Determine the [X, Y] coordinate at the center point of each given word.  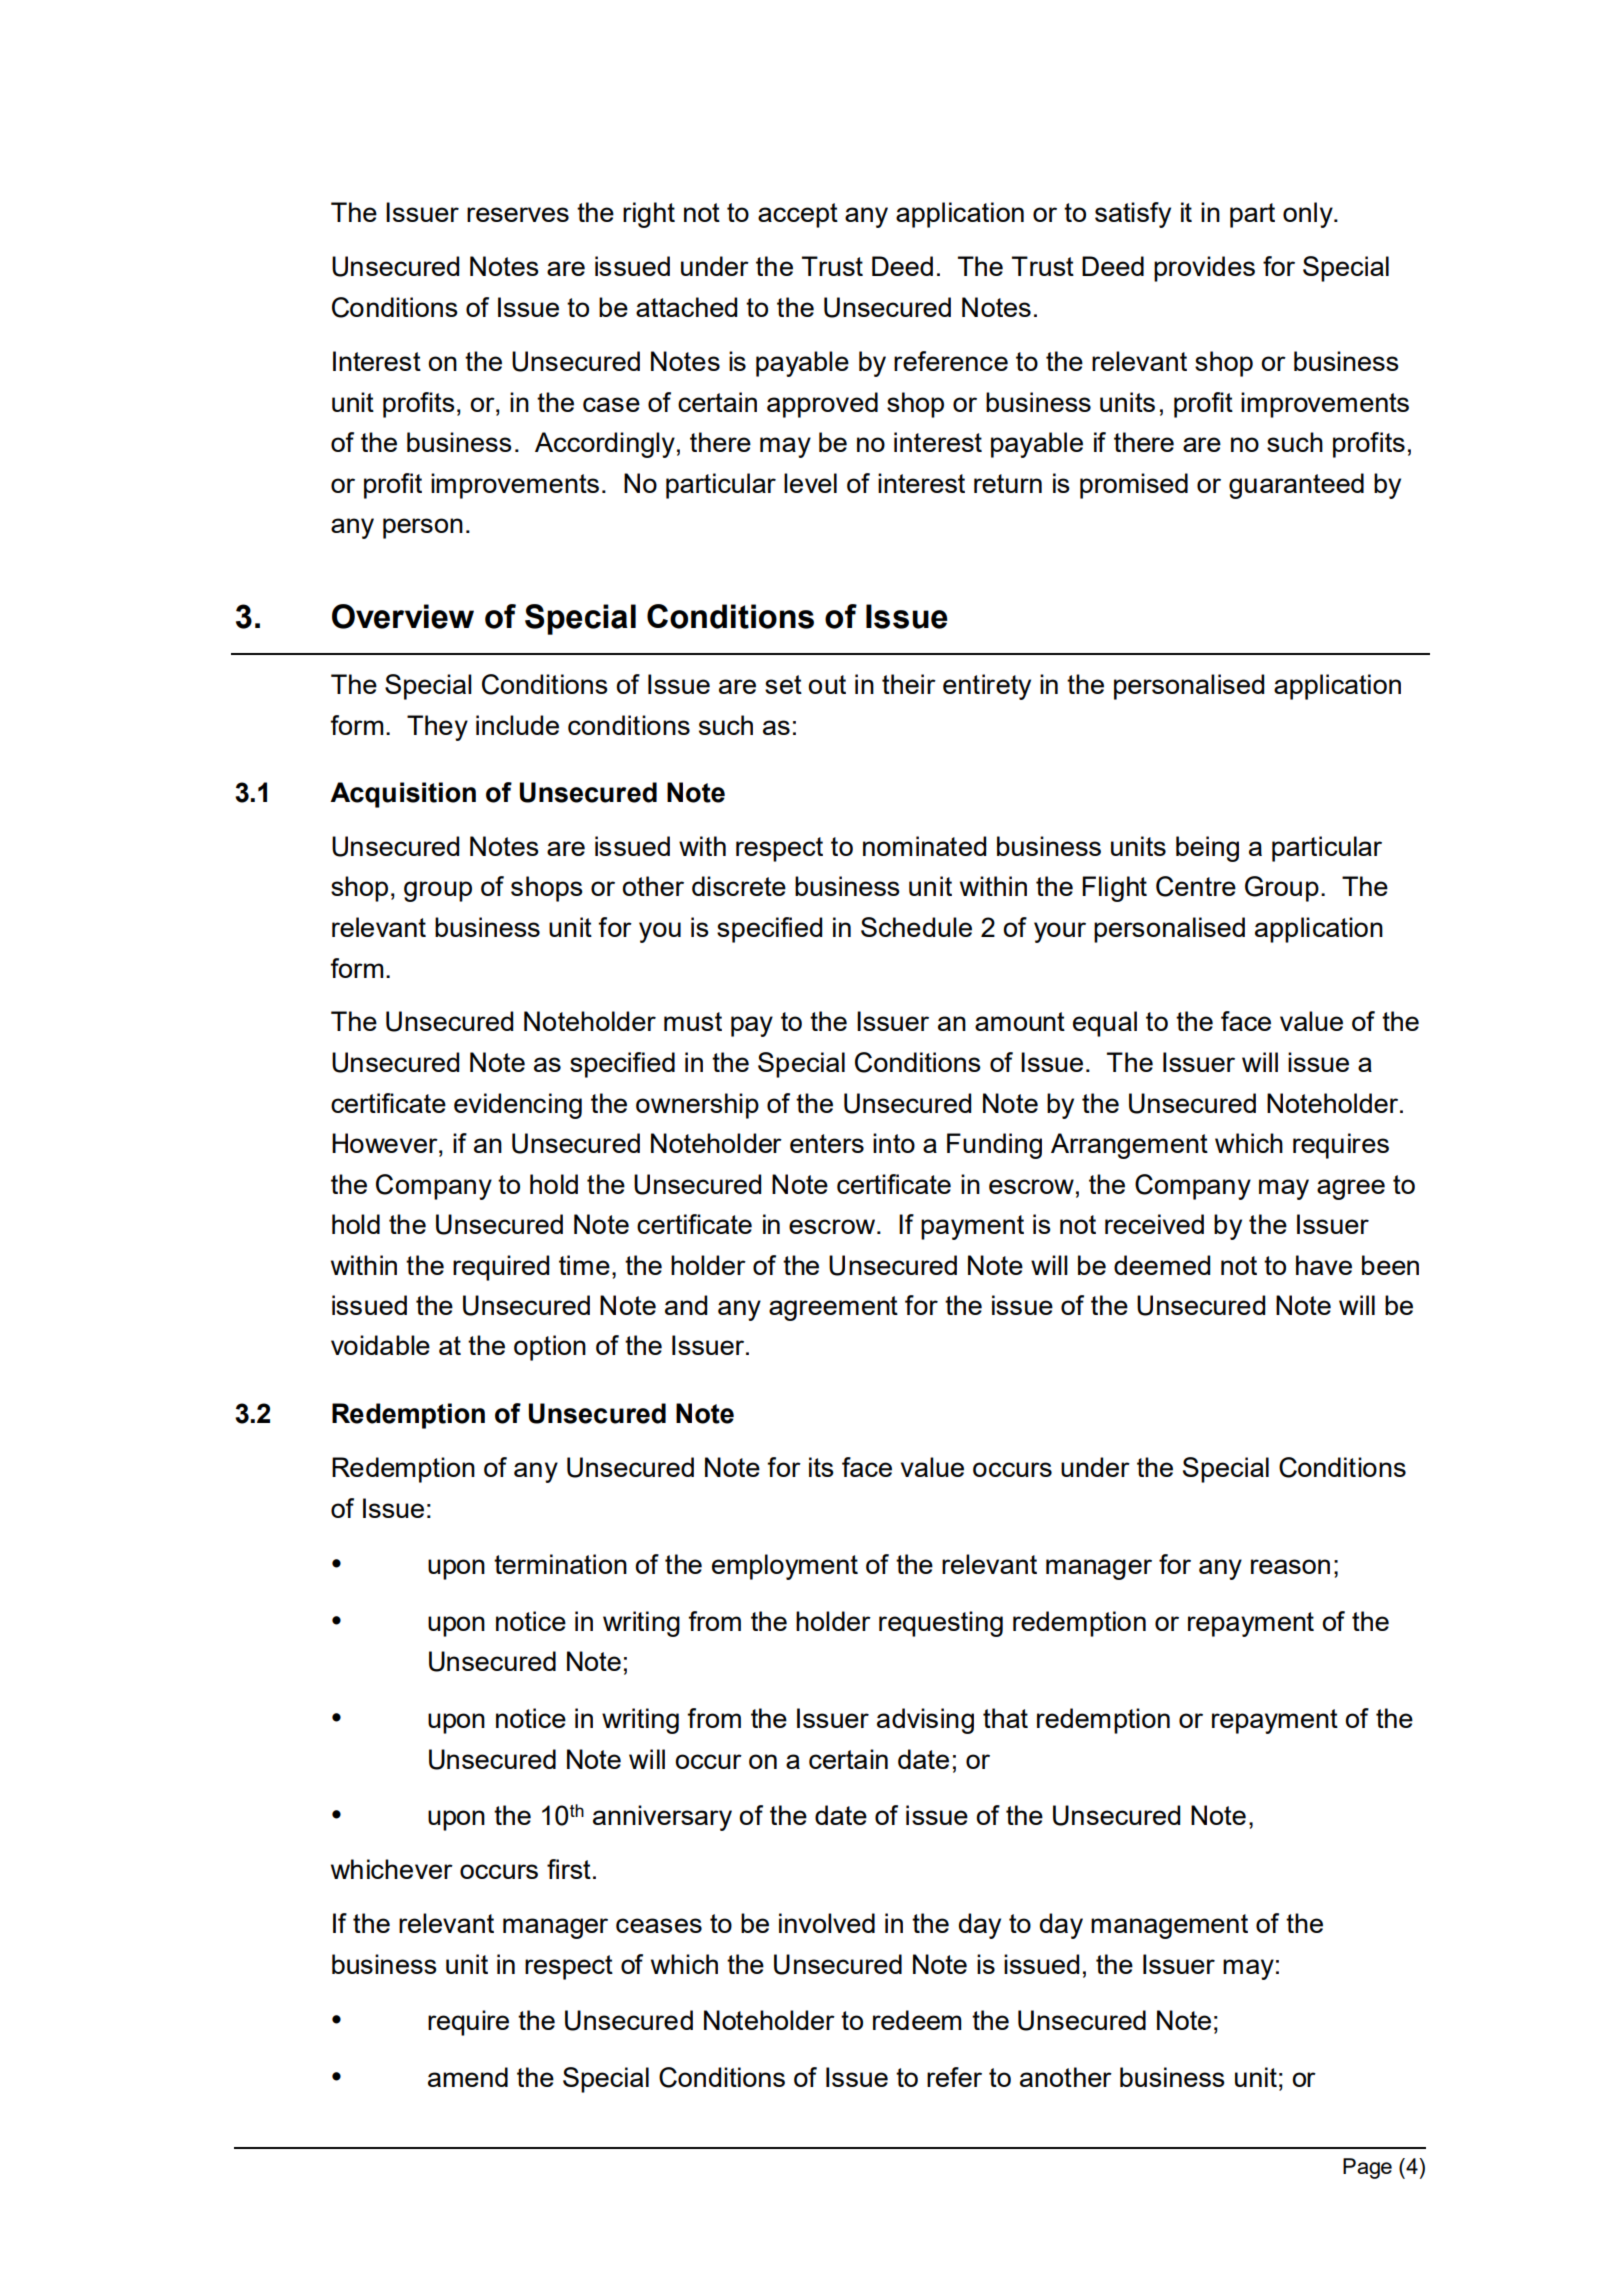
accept [798, 215]
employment [785, 1567]
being [1207, 849]
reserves [518, 214]
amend [468, 2077]
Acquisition [403, 795]
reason [1290, 1566]
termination [560, 1564]
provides [1204, 269]
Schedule [916, 927]
